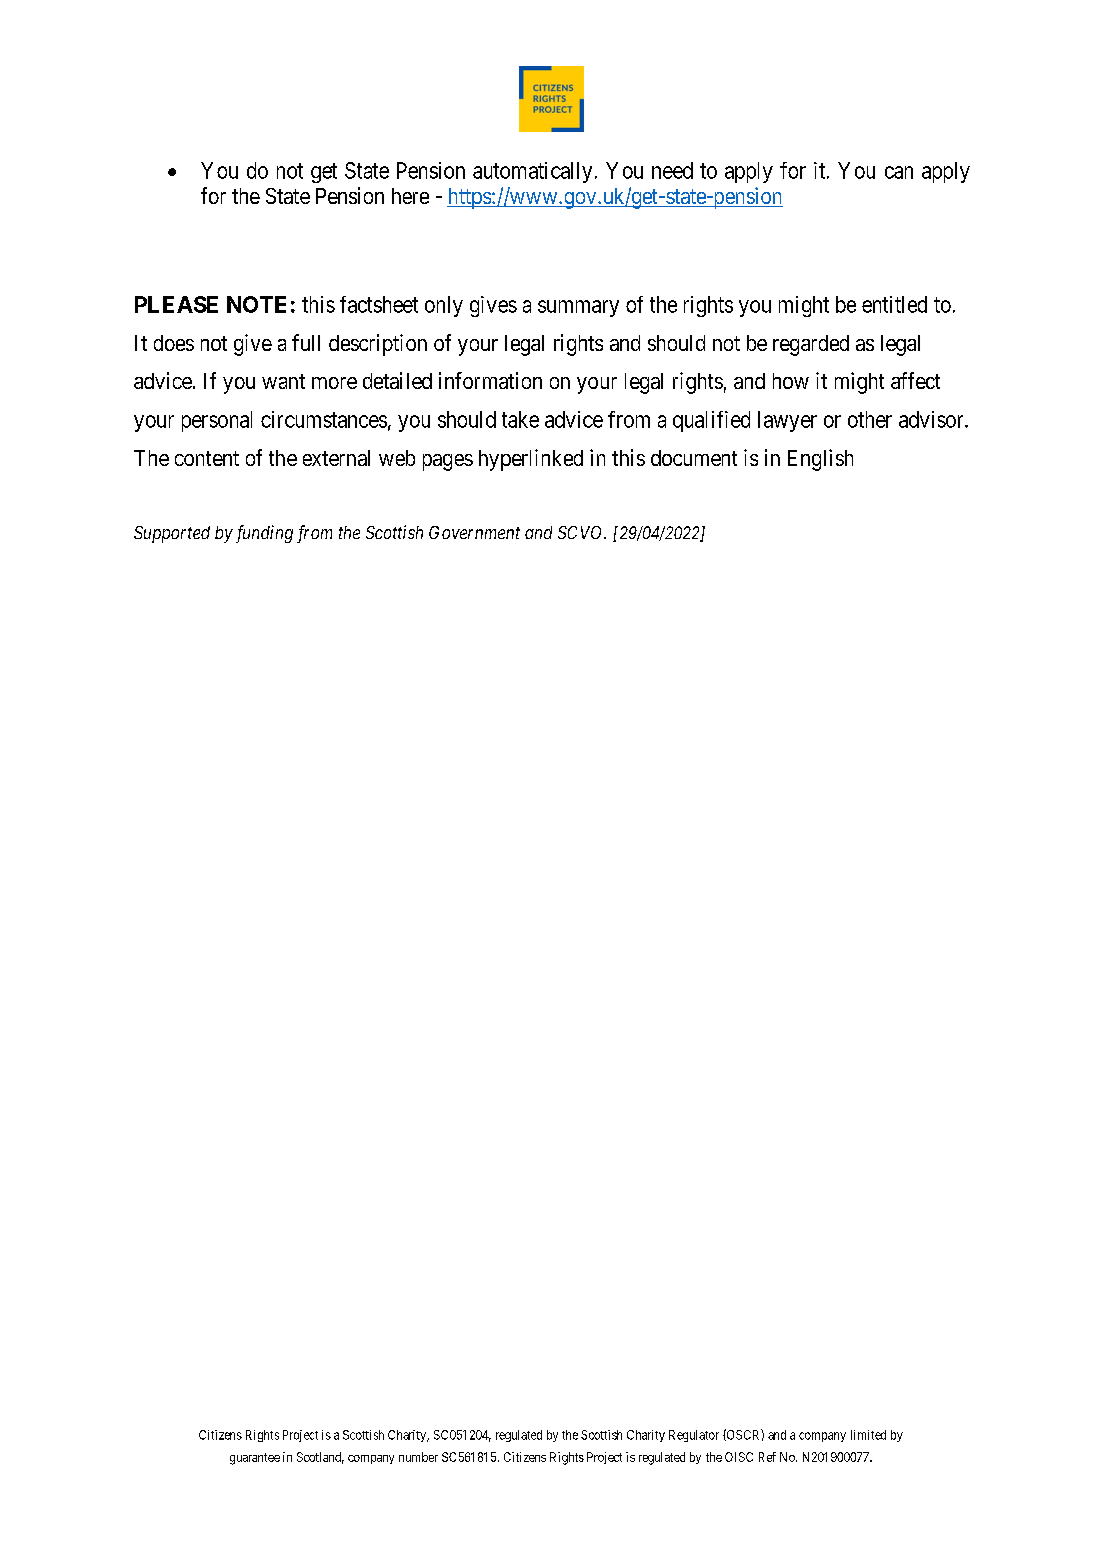  I want to click on guarantee, so click(255, 1459).
